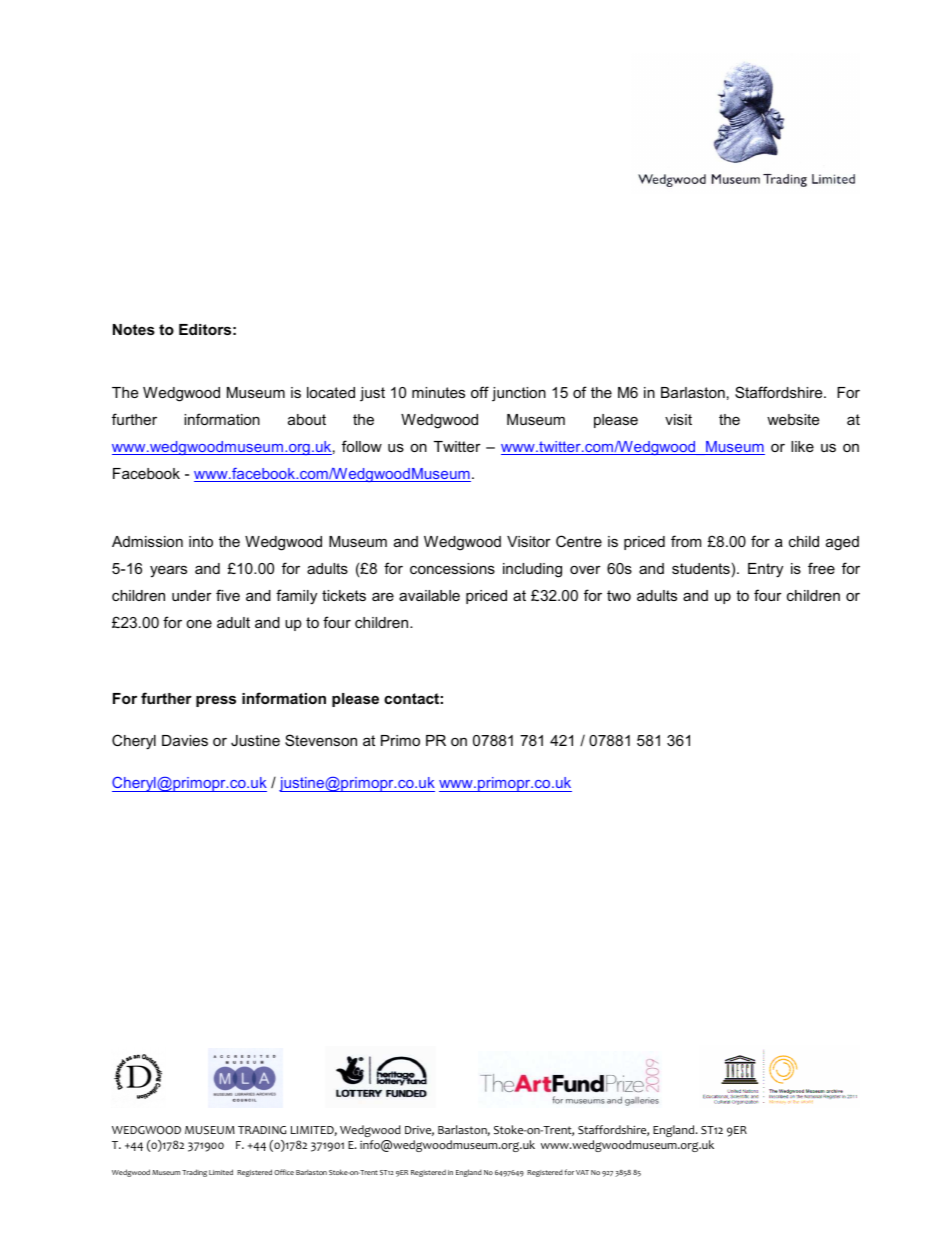 The height and width of the screenshot is (1233, 952). Describe the element at coordinates (134, 329) in the screenshot. I see `Notes` at that location.
